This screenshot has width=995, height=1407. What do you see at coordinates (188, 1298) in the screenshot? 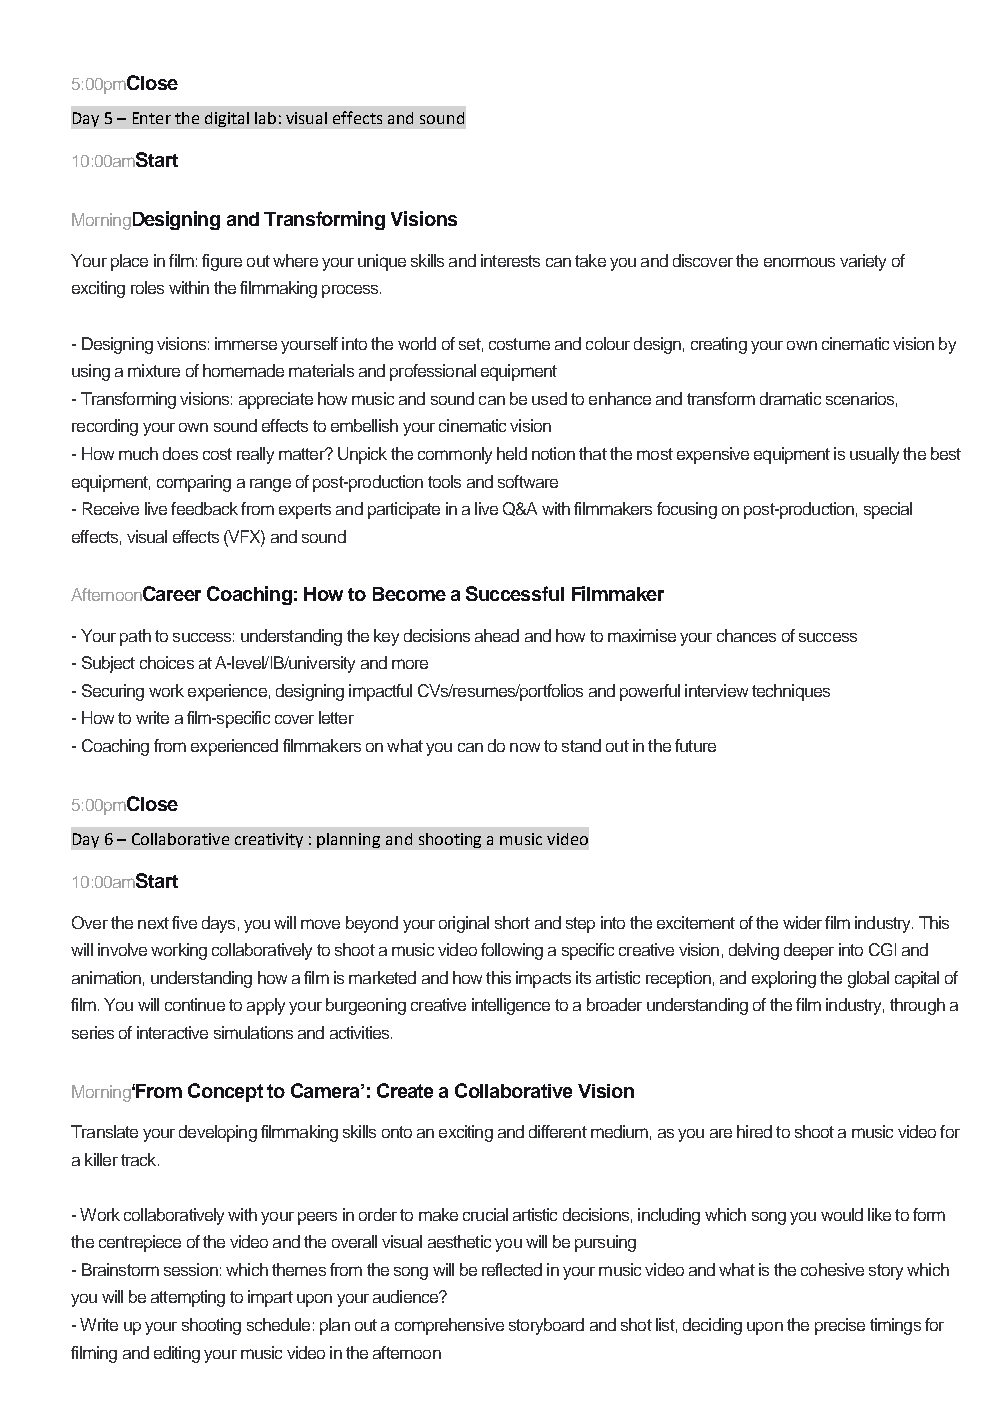
I see `attempting` at bounding box center [188, 1298].
